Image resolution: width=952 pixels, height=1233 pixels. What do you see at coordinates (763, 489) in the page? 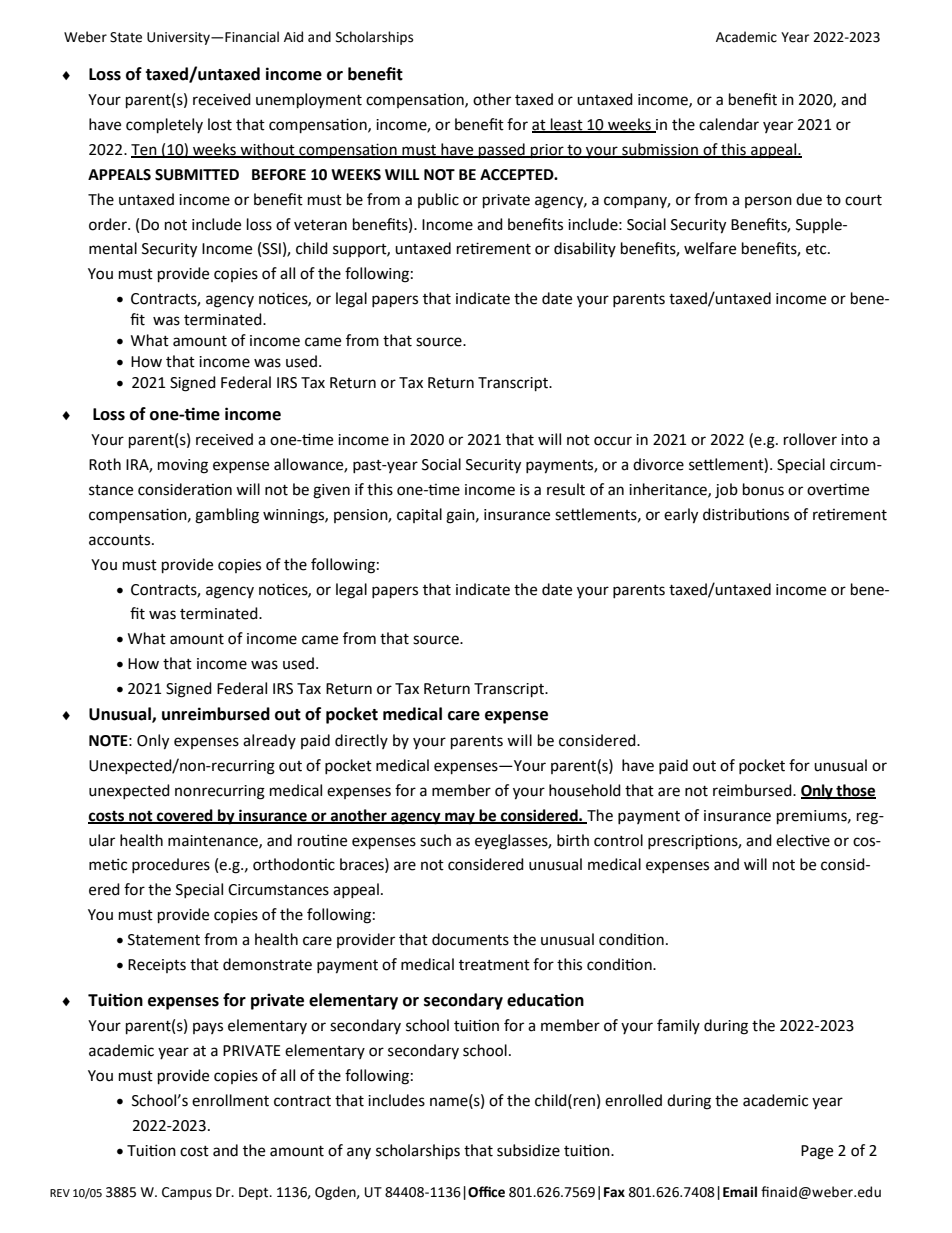
I see `bonus` at bounding box center [763, 489].
